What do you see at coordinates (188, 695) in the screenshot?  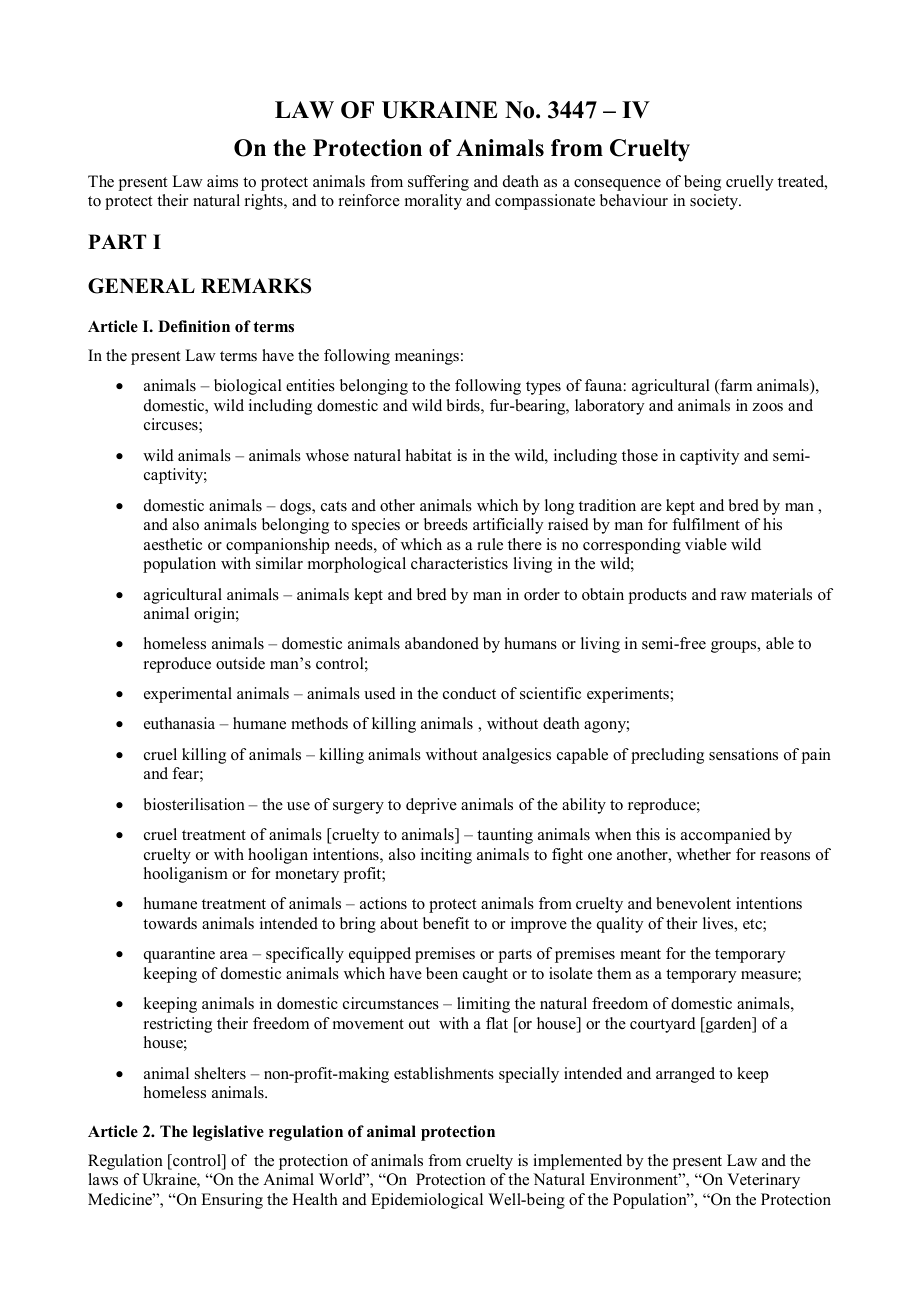 I see `experimental` at bounding box center [188, 695].
